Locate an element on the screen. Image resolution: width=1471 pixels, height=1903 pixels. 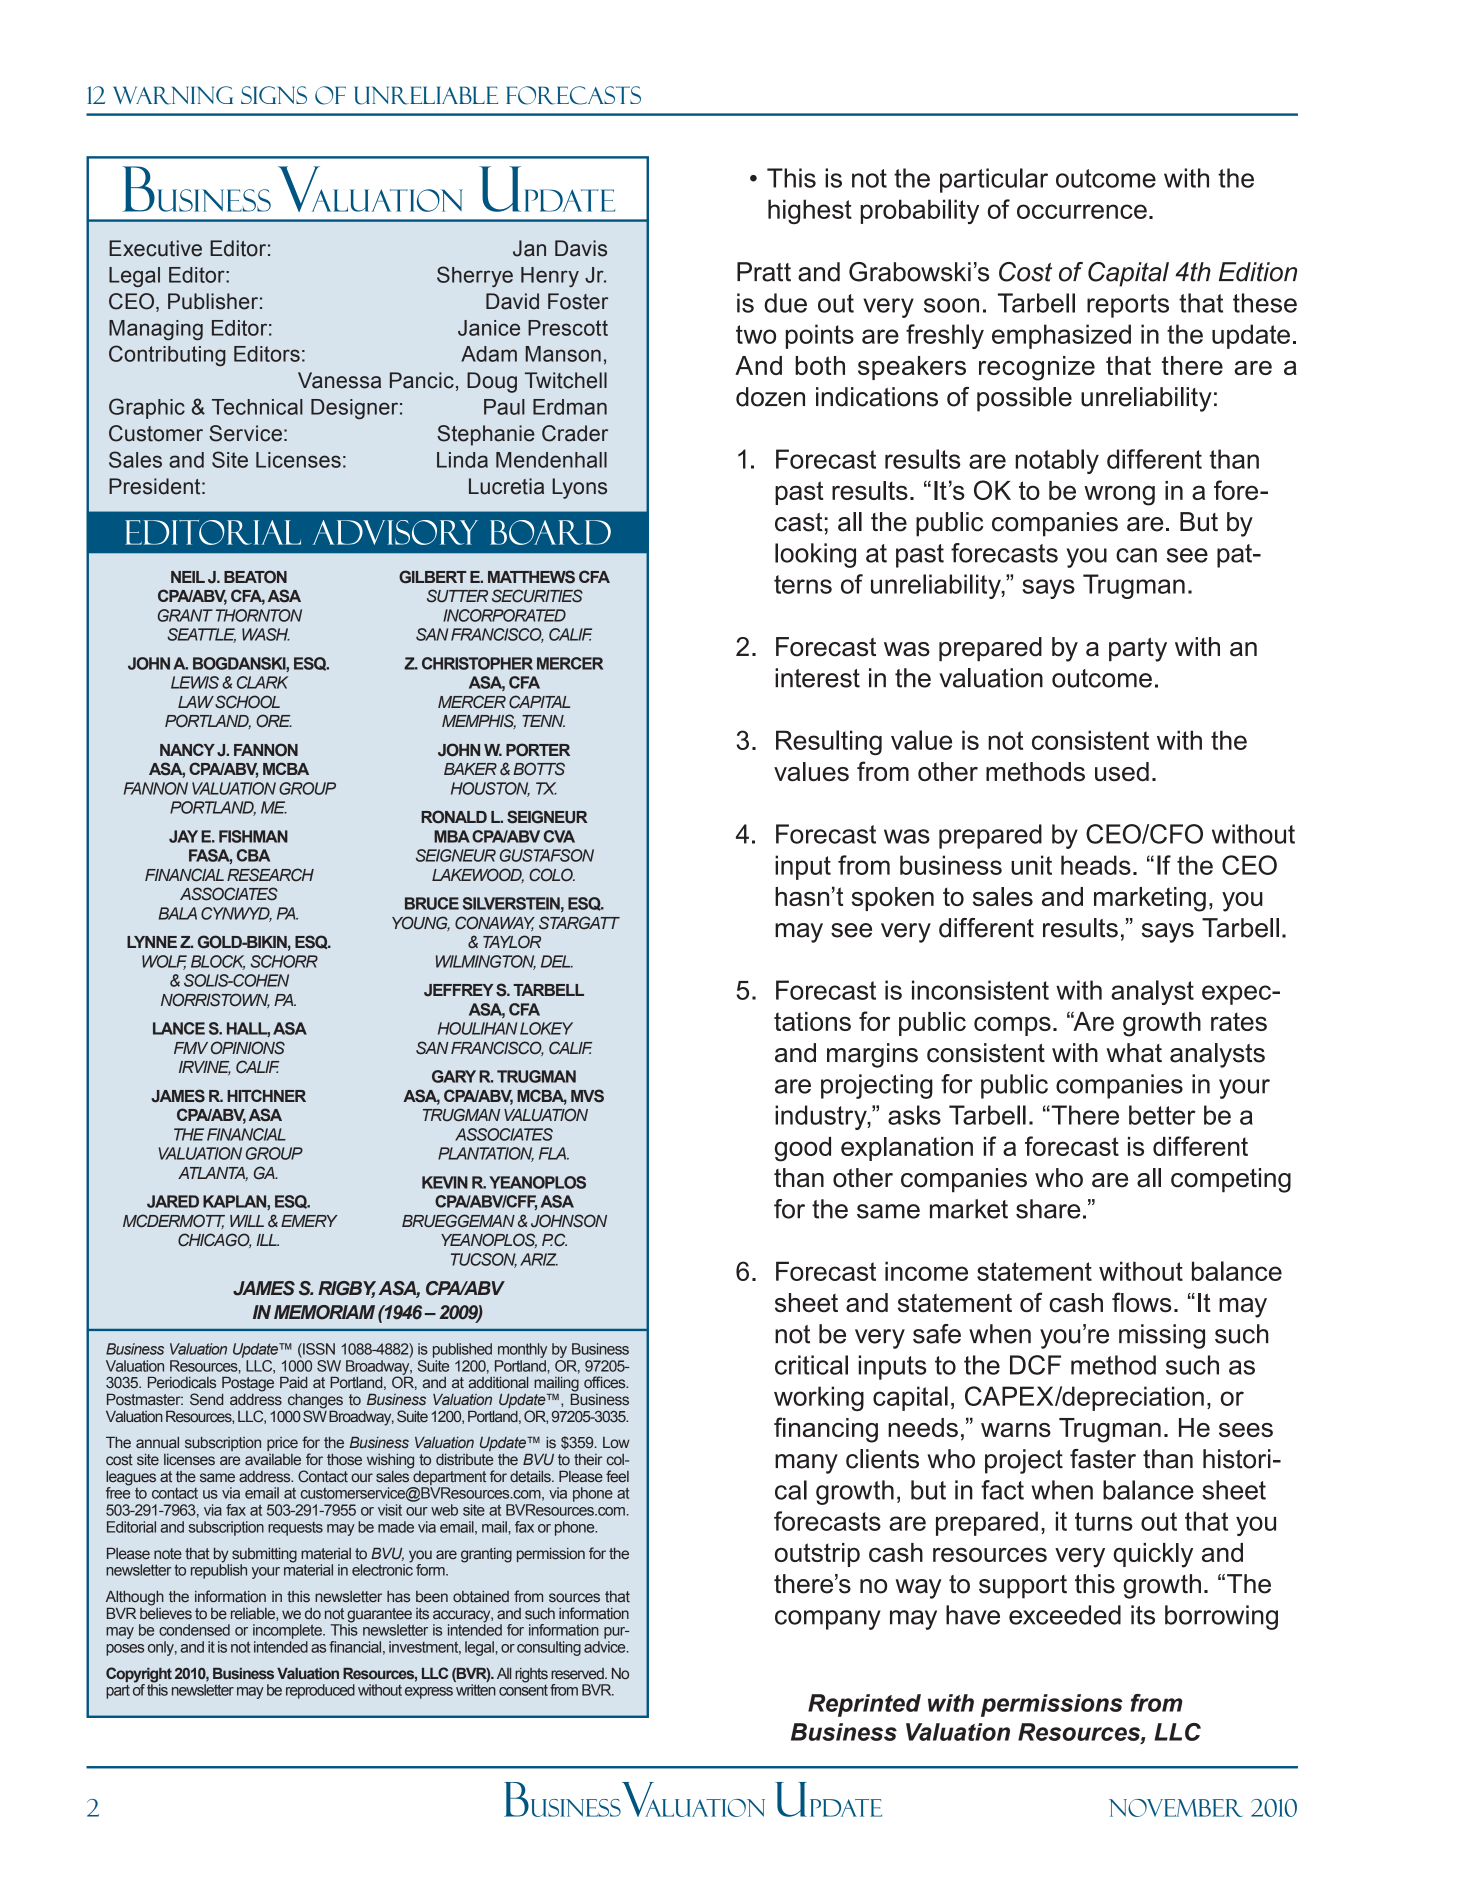
November is located at coordinates (1176, 1808).
